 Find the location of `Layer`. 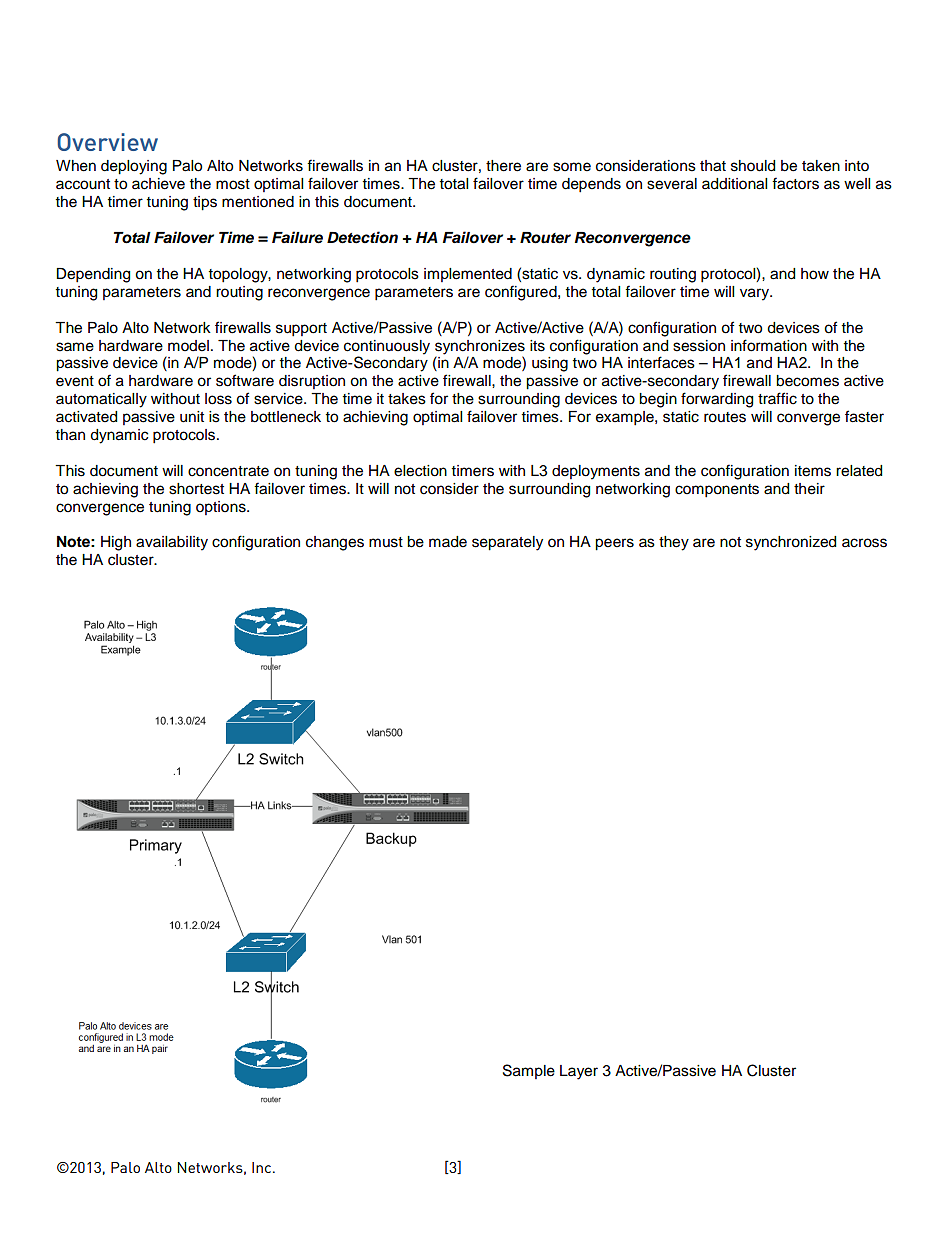

Layer is located at coordinates (579, 1072).
